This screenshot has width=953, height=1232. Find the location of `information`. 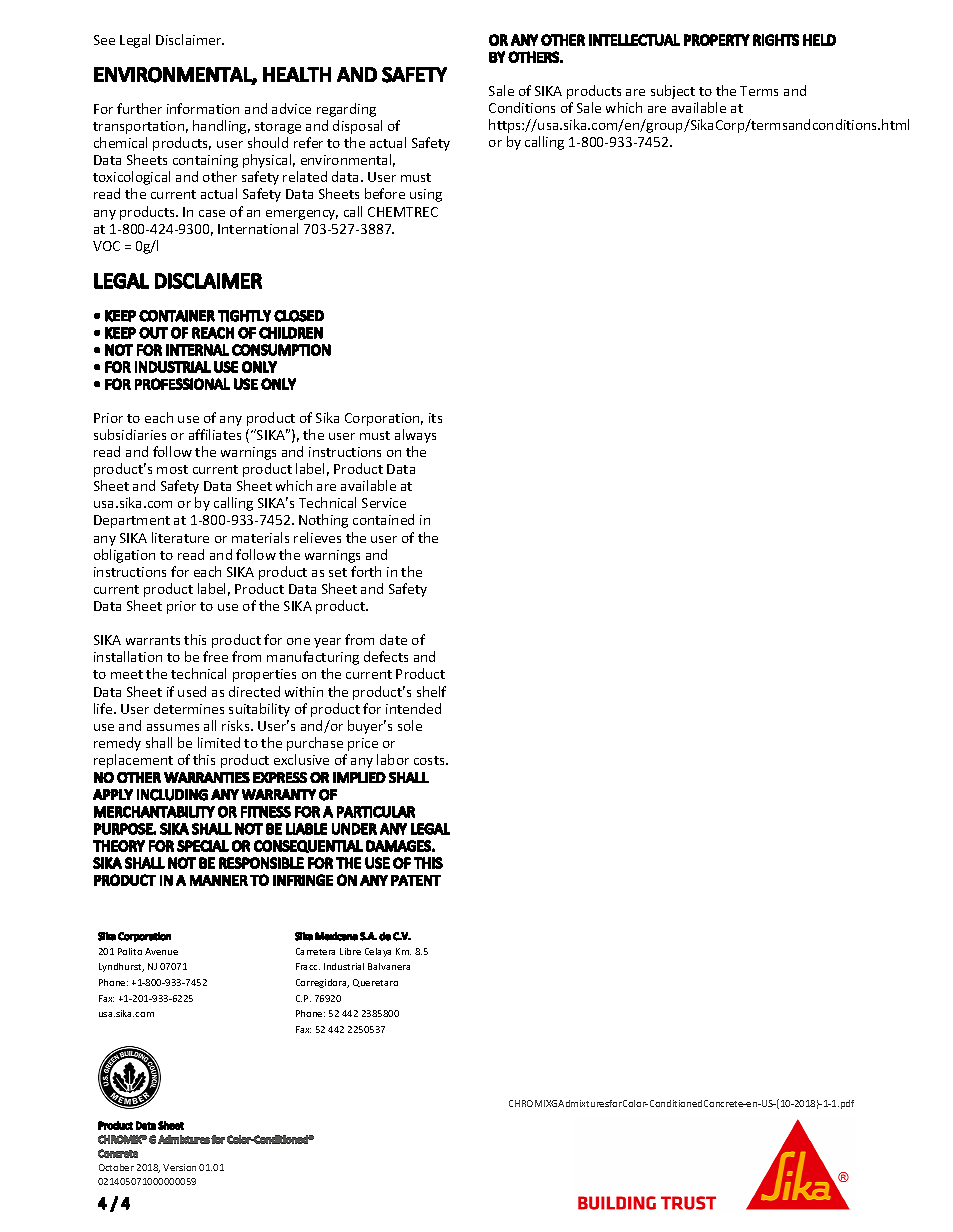

information is located at coordinates (203, 108).
